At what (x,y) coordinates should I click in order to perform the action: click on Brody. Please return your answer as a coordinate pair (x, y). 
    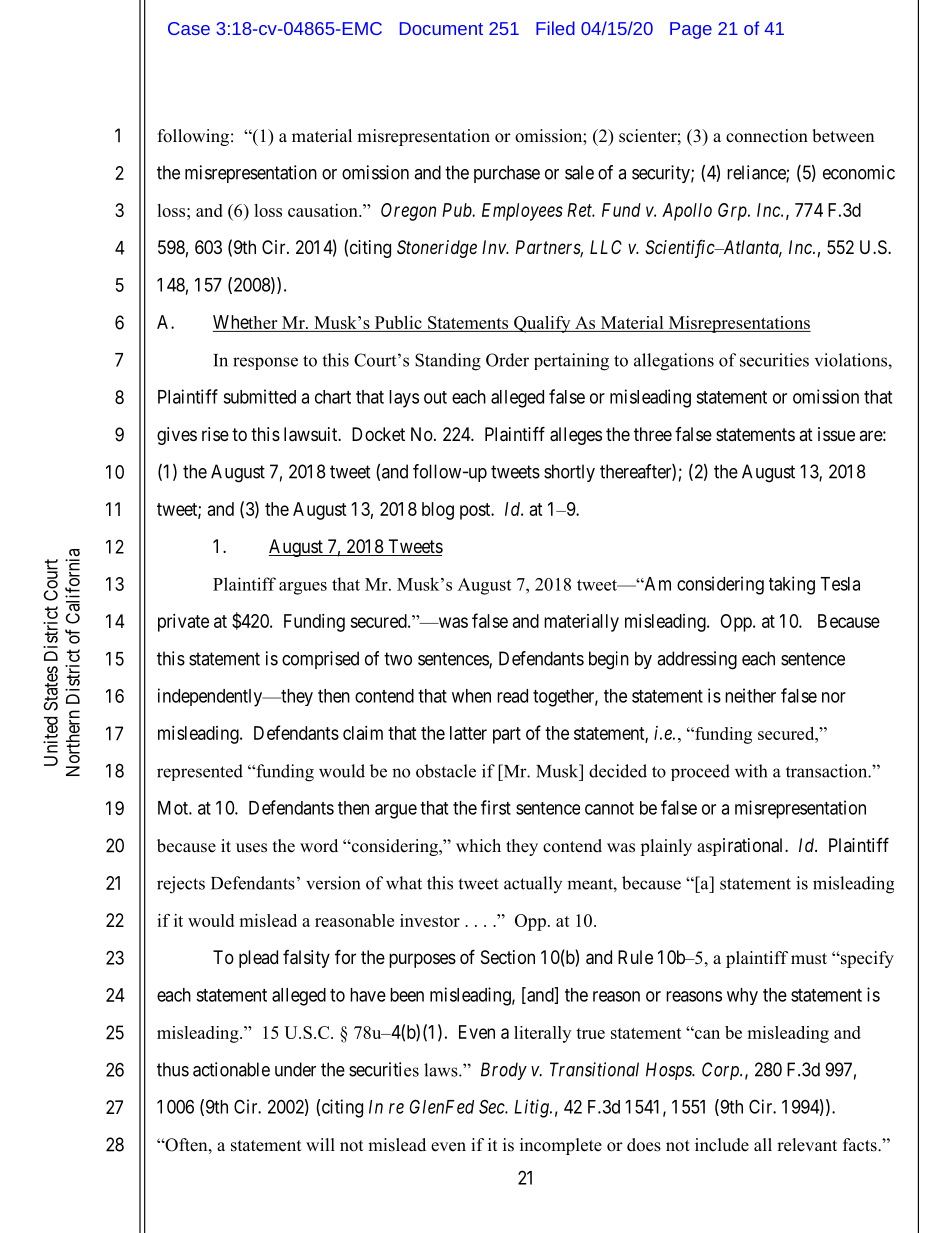
    Looking at the image, I should click on (504, 1071).
